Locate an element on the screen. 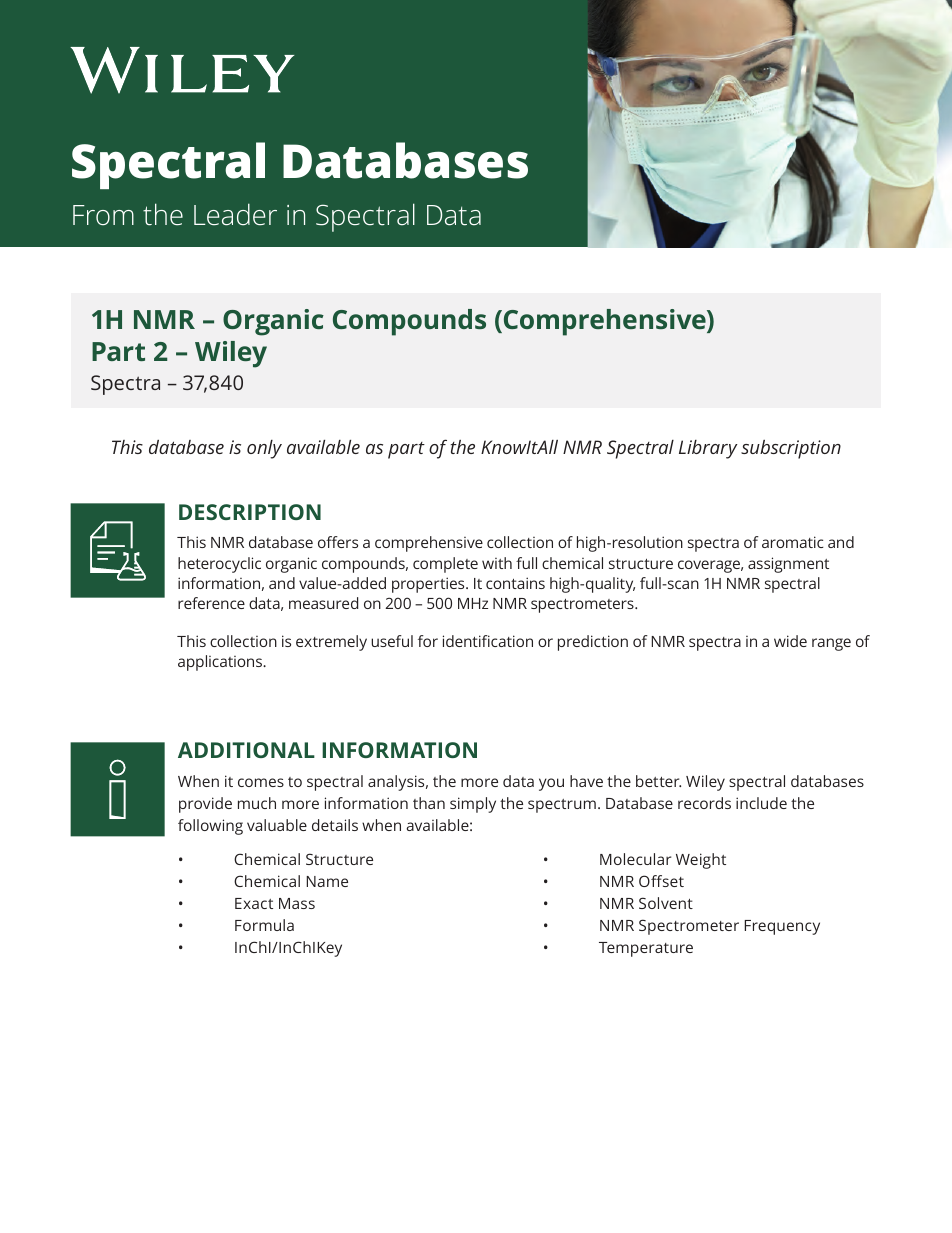 The width and height of the screenshot is (952, 1233). From is located at coordinates (103, 215).
